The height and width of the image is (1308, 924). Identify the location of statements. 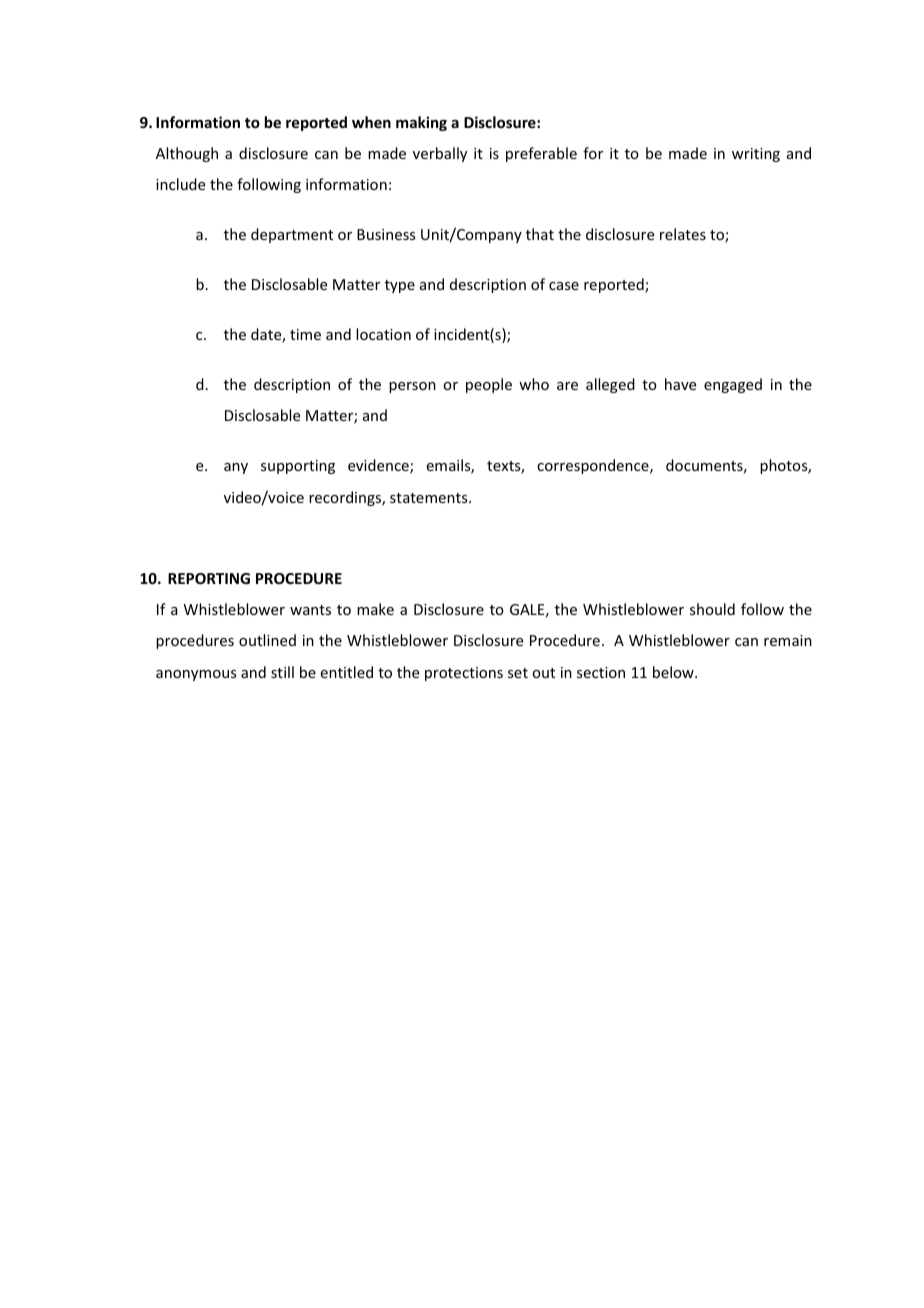
(430, 498).
